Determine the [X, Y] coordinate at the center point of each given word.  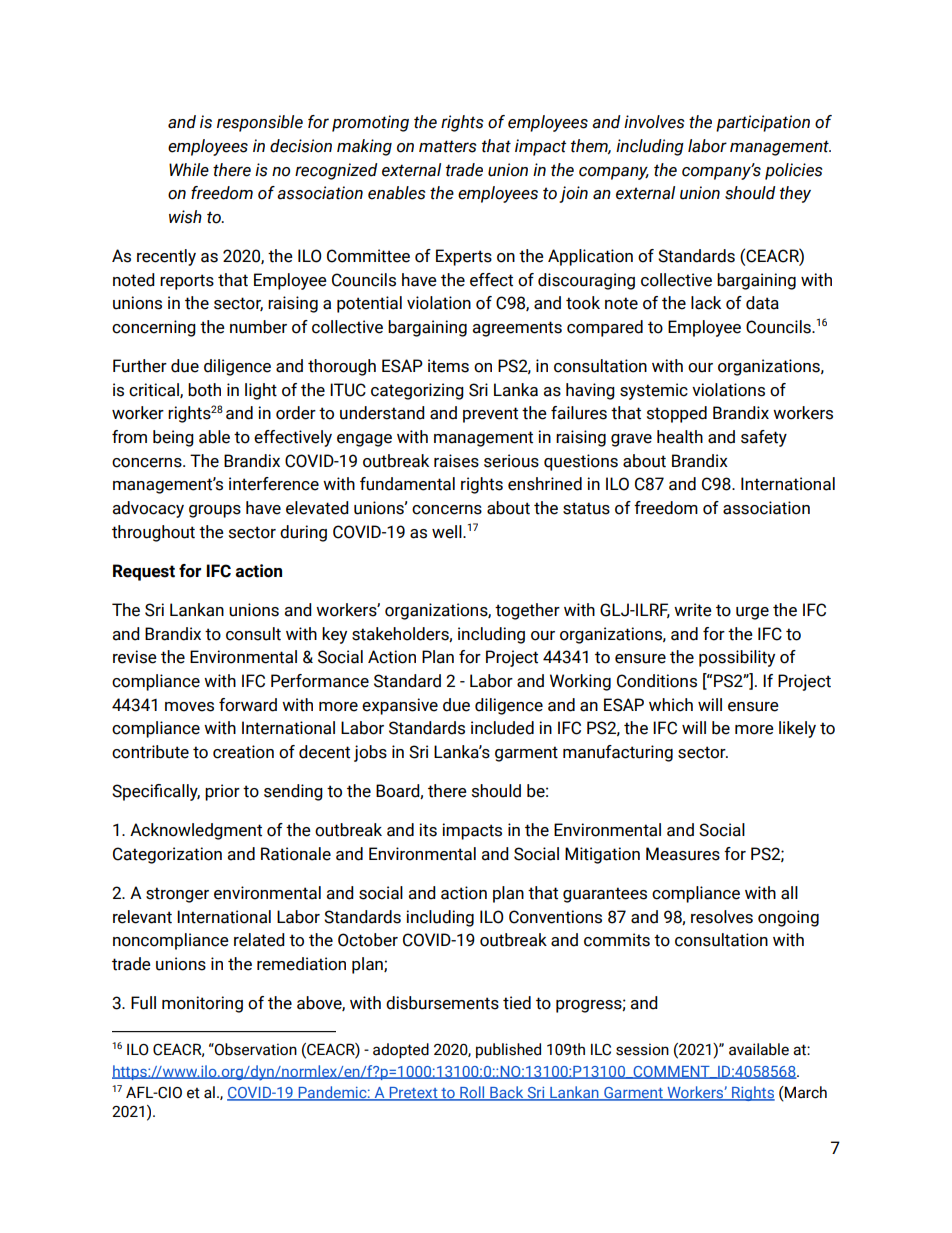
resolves [722, 917]
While [189, 170]
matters [448, 146]
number [258, 327]
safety [764, 438]
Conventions [555, 917]
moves [189, 707]
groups [215, 511]
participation [763, 123]
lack [706, 303]
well [448, 532]
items [448, 366]
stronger [177, 895]
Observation [255, 1049]
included [502, 728]
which [671, 705]
